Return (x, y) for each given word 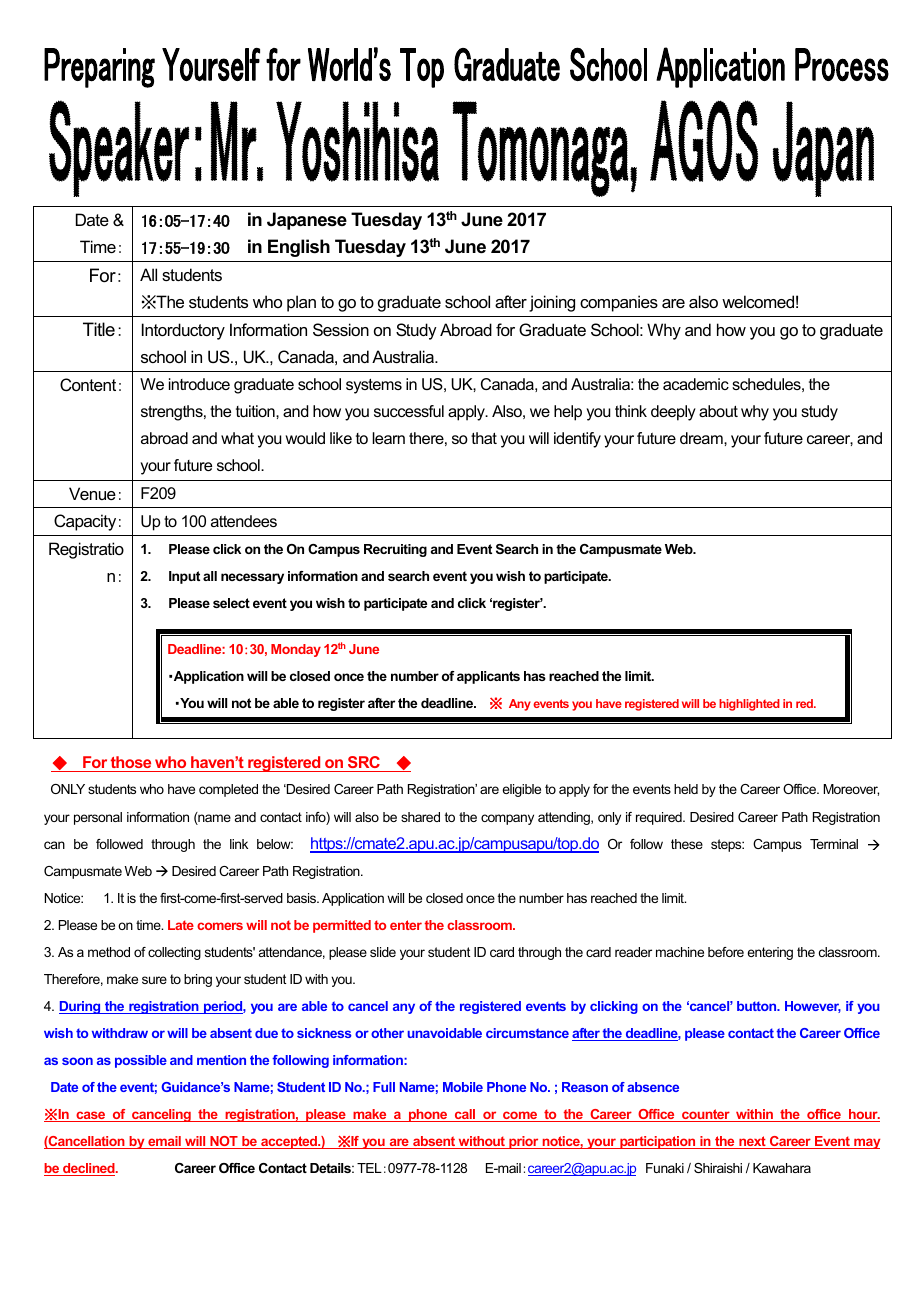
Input (184, 577)
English (299, 248)
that (484, 438)
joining (552, 303)
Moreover (851, 790)
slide (383, 952)
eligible (521, 790)
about (718, 411)
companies (619, 303)
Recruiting (395, 550)
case (91, 1116)
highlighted (749, 705)
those (131, 764)
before (726, 952)
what (237, 438)
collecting (174, 953)
